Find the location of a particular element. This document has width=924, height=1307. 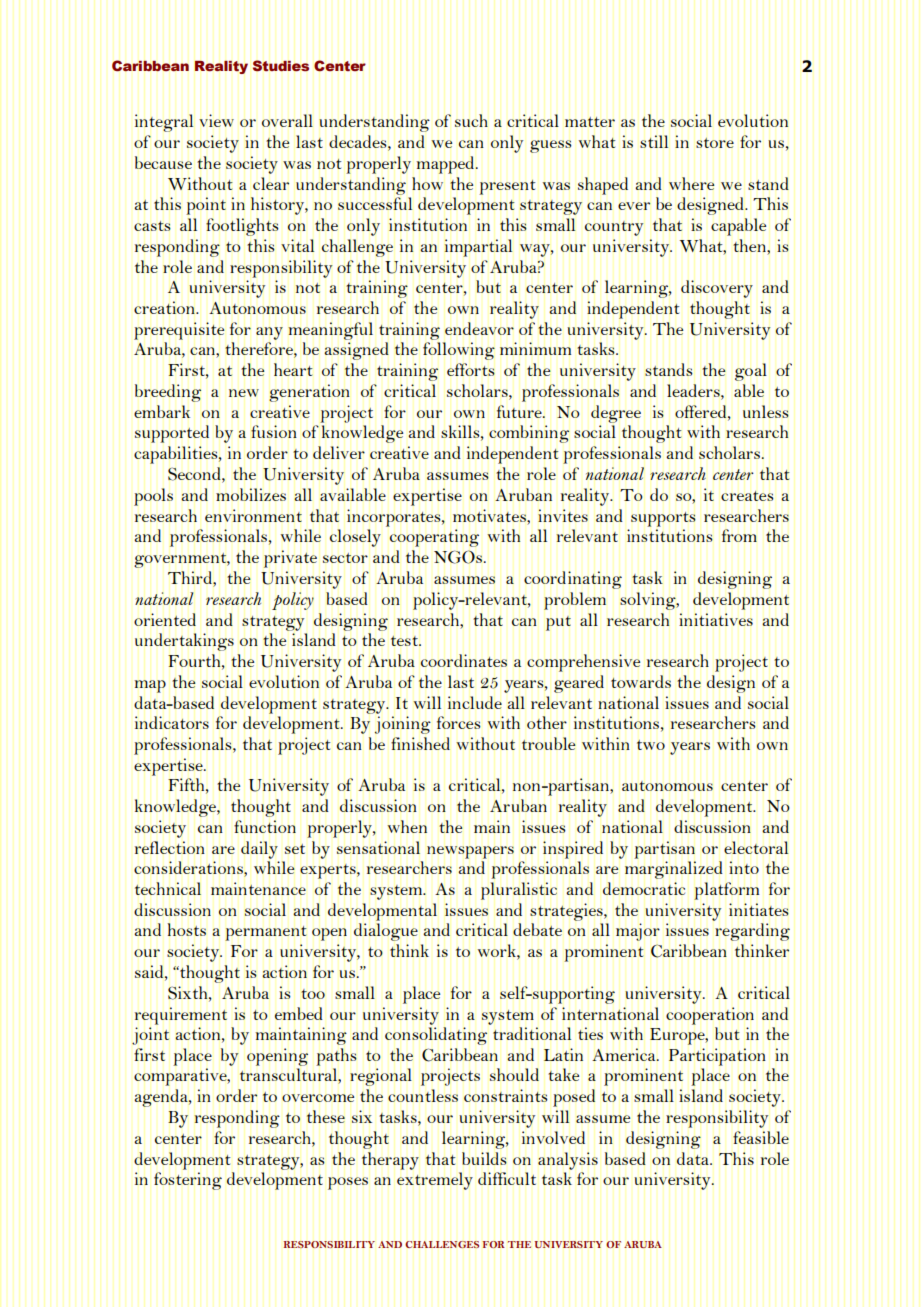

function is located at coordinates (265, 826).
